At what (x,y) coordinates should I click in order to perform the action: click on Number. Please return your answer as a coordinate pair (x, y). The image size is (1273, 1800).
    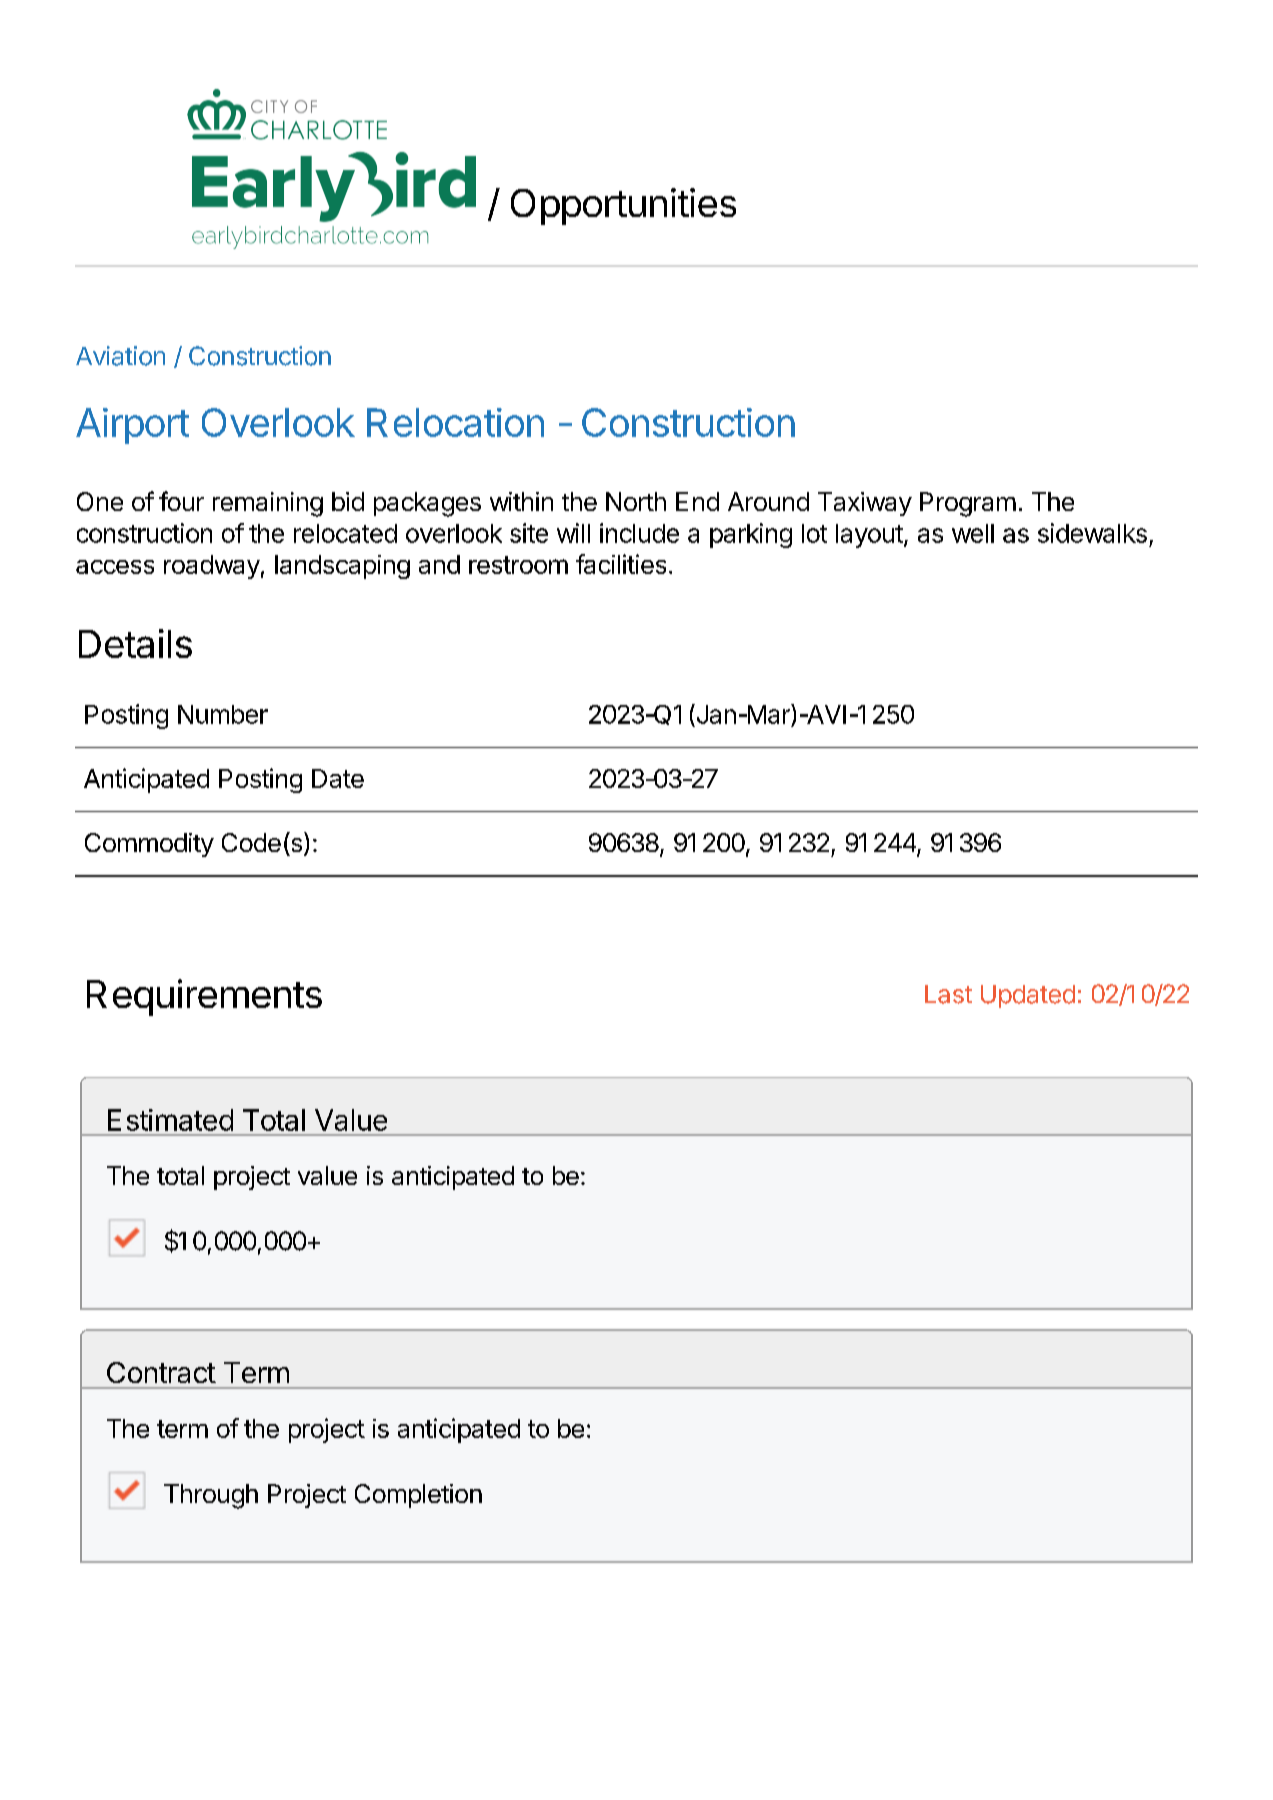
    Looking at the image, I should click on (223, 714).
